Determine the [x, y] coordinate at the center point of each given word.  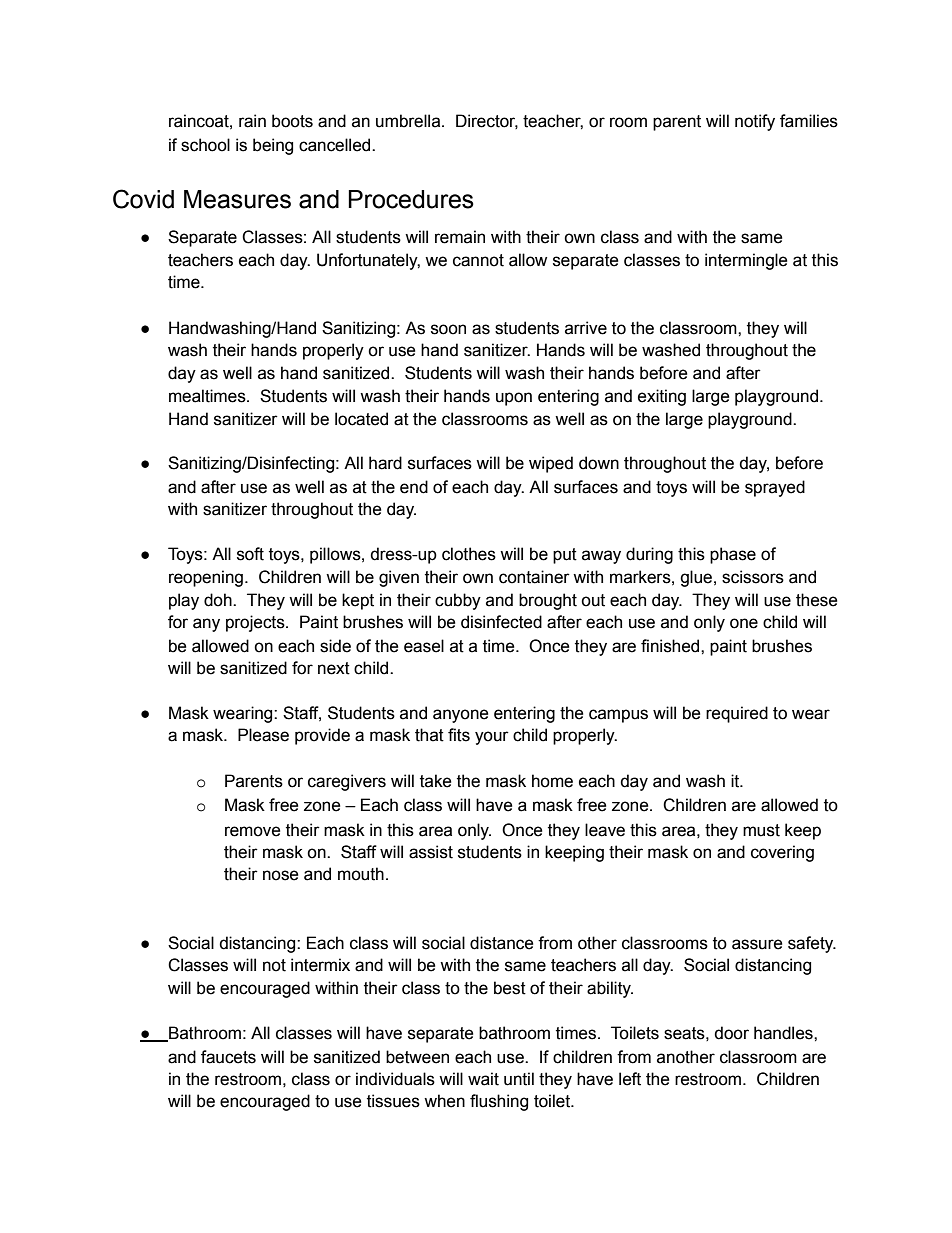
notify [755, 122]
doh [219, 600]
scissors [753, 577]
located [361, 419]
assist [431, 852]
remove [253, 831]
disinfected [501, 622]
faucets [228, 1057]
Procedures [411, 199]
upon [514, 399]
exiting [662, 397]
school [205, 145]
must [761, 830]
